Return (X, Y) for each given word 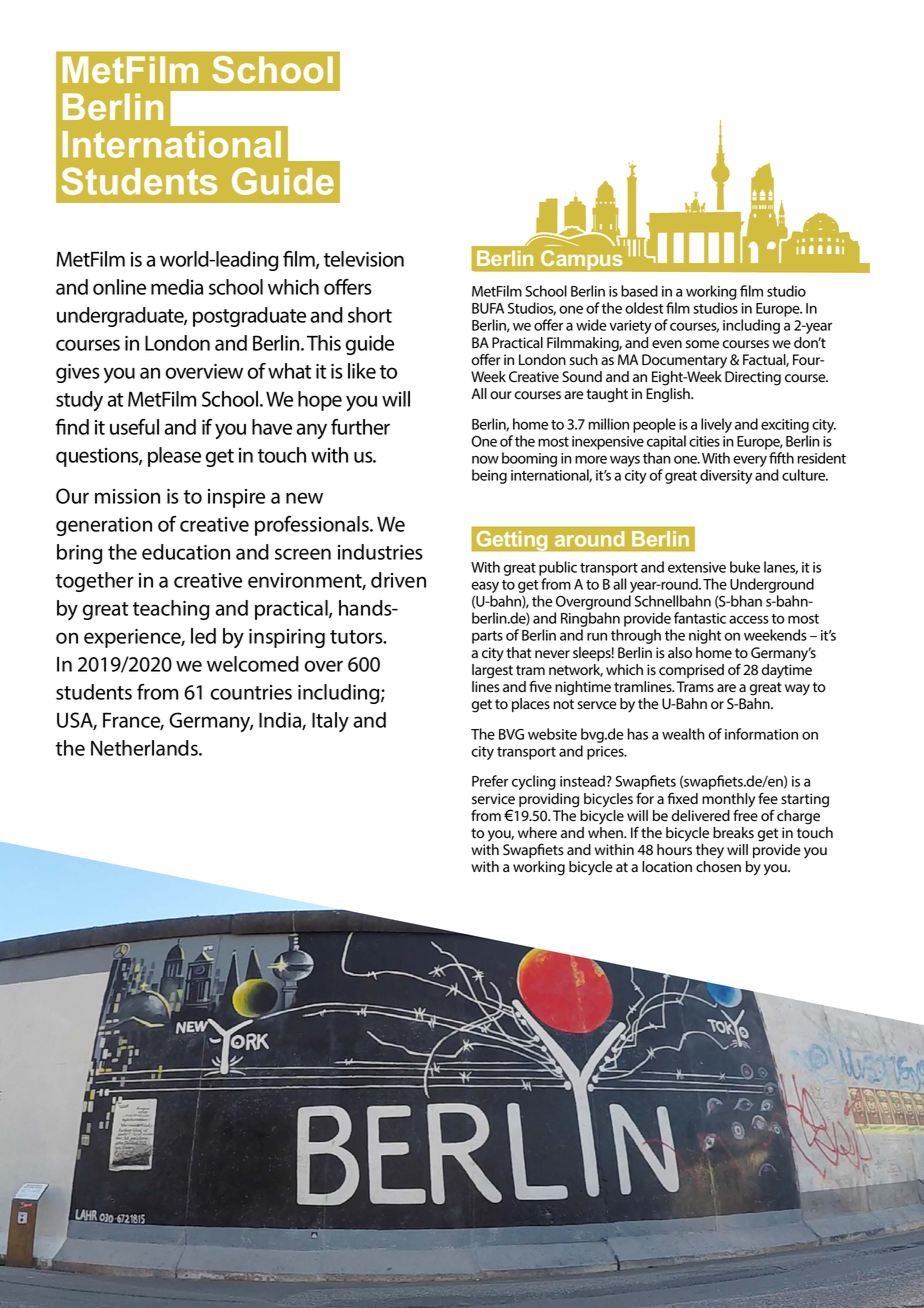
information (761, 734)
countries (251, 692)
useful (134, 427)
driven (398, 580)
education (186, 552)
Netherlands (145, 748)
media (177, 287)
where (537, 833)
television (364, 259)
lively (716, 425)
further (360, 427)
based (639, 291)
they (710, 851)
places (531, 705)
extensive (697, 567)
